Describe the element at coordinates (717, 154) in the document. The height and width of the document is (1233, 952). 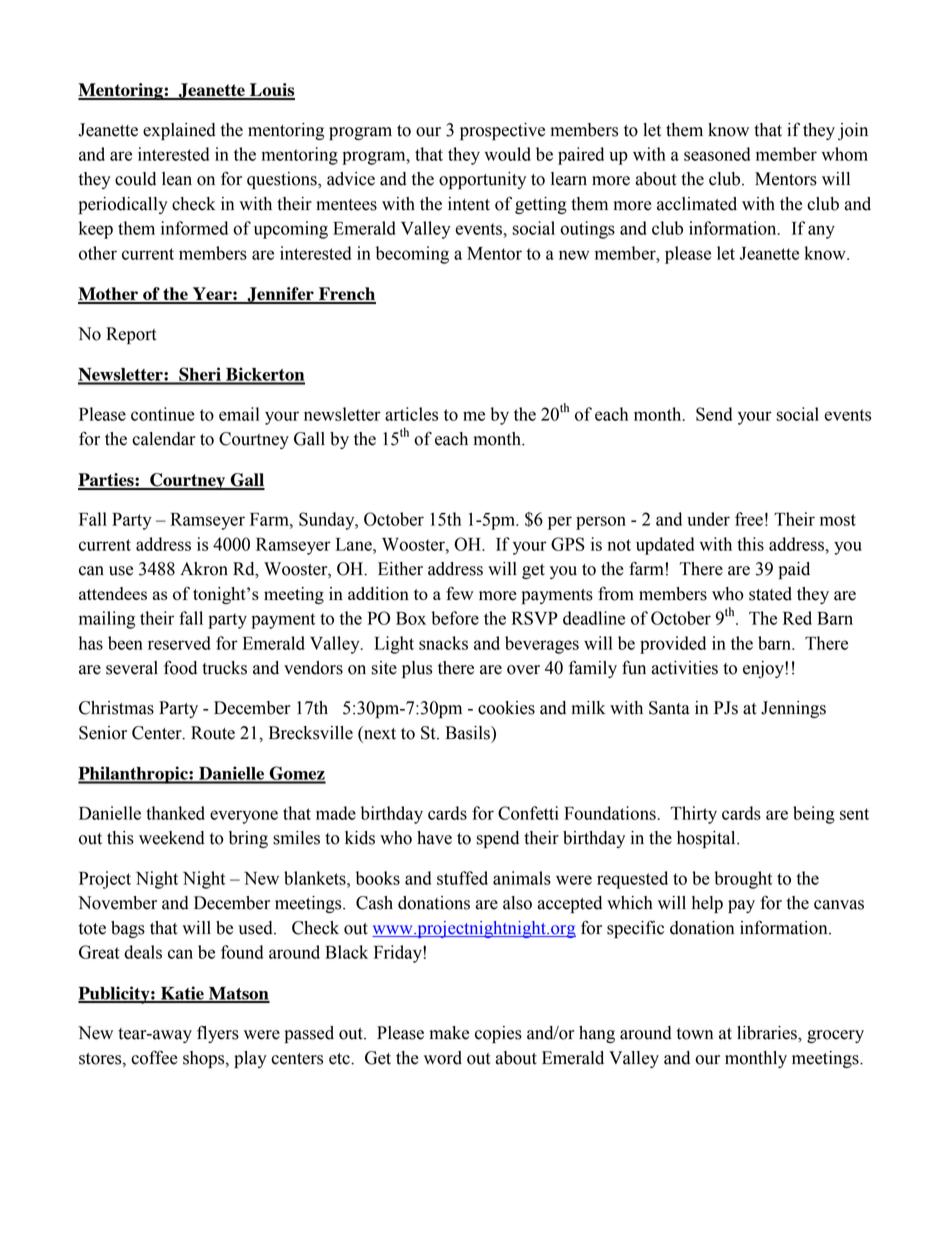
I see `seasoned` at that location.
